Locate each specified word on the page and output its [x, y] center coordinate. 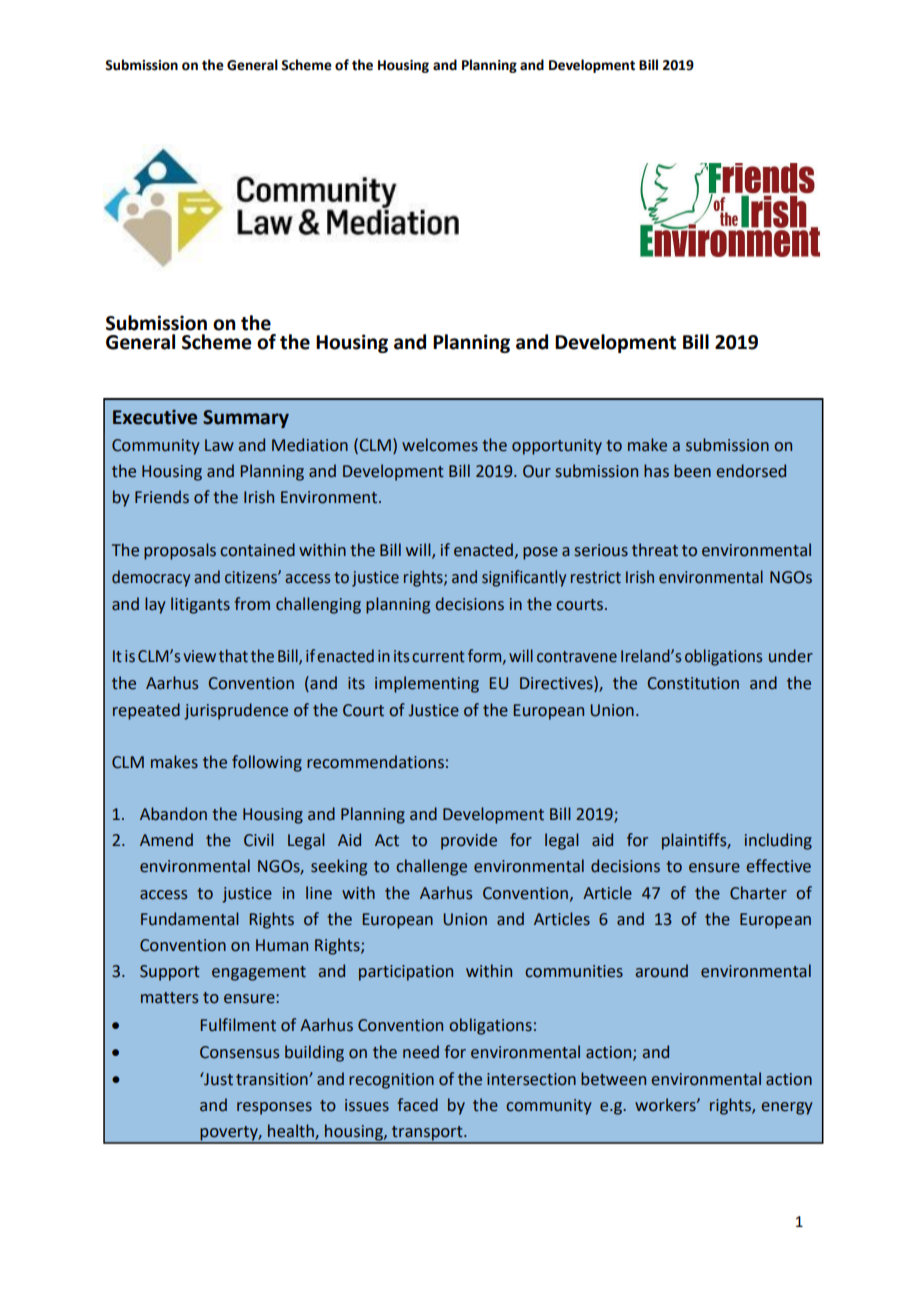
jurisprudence [236, 711]
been [692, 471]
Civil [259, 840]
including [778, 841]
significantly [524, 578]
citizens [252, 577]
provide [469, 841]
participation [406, 973]
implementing [427, 684]
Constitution [693, 683]
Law [219, 445]
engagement [259, 973]
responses [274, 1108]
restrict [596, 577]
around [661, 971]
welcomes [440, 445]
